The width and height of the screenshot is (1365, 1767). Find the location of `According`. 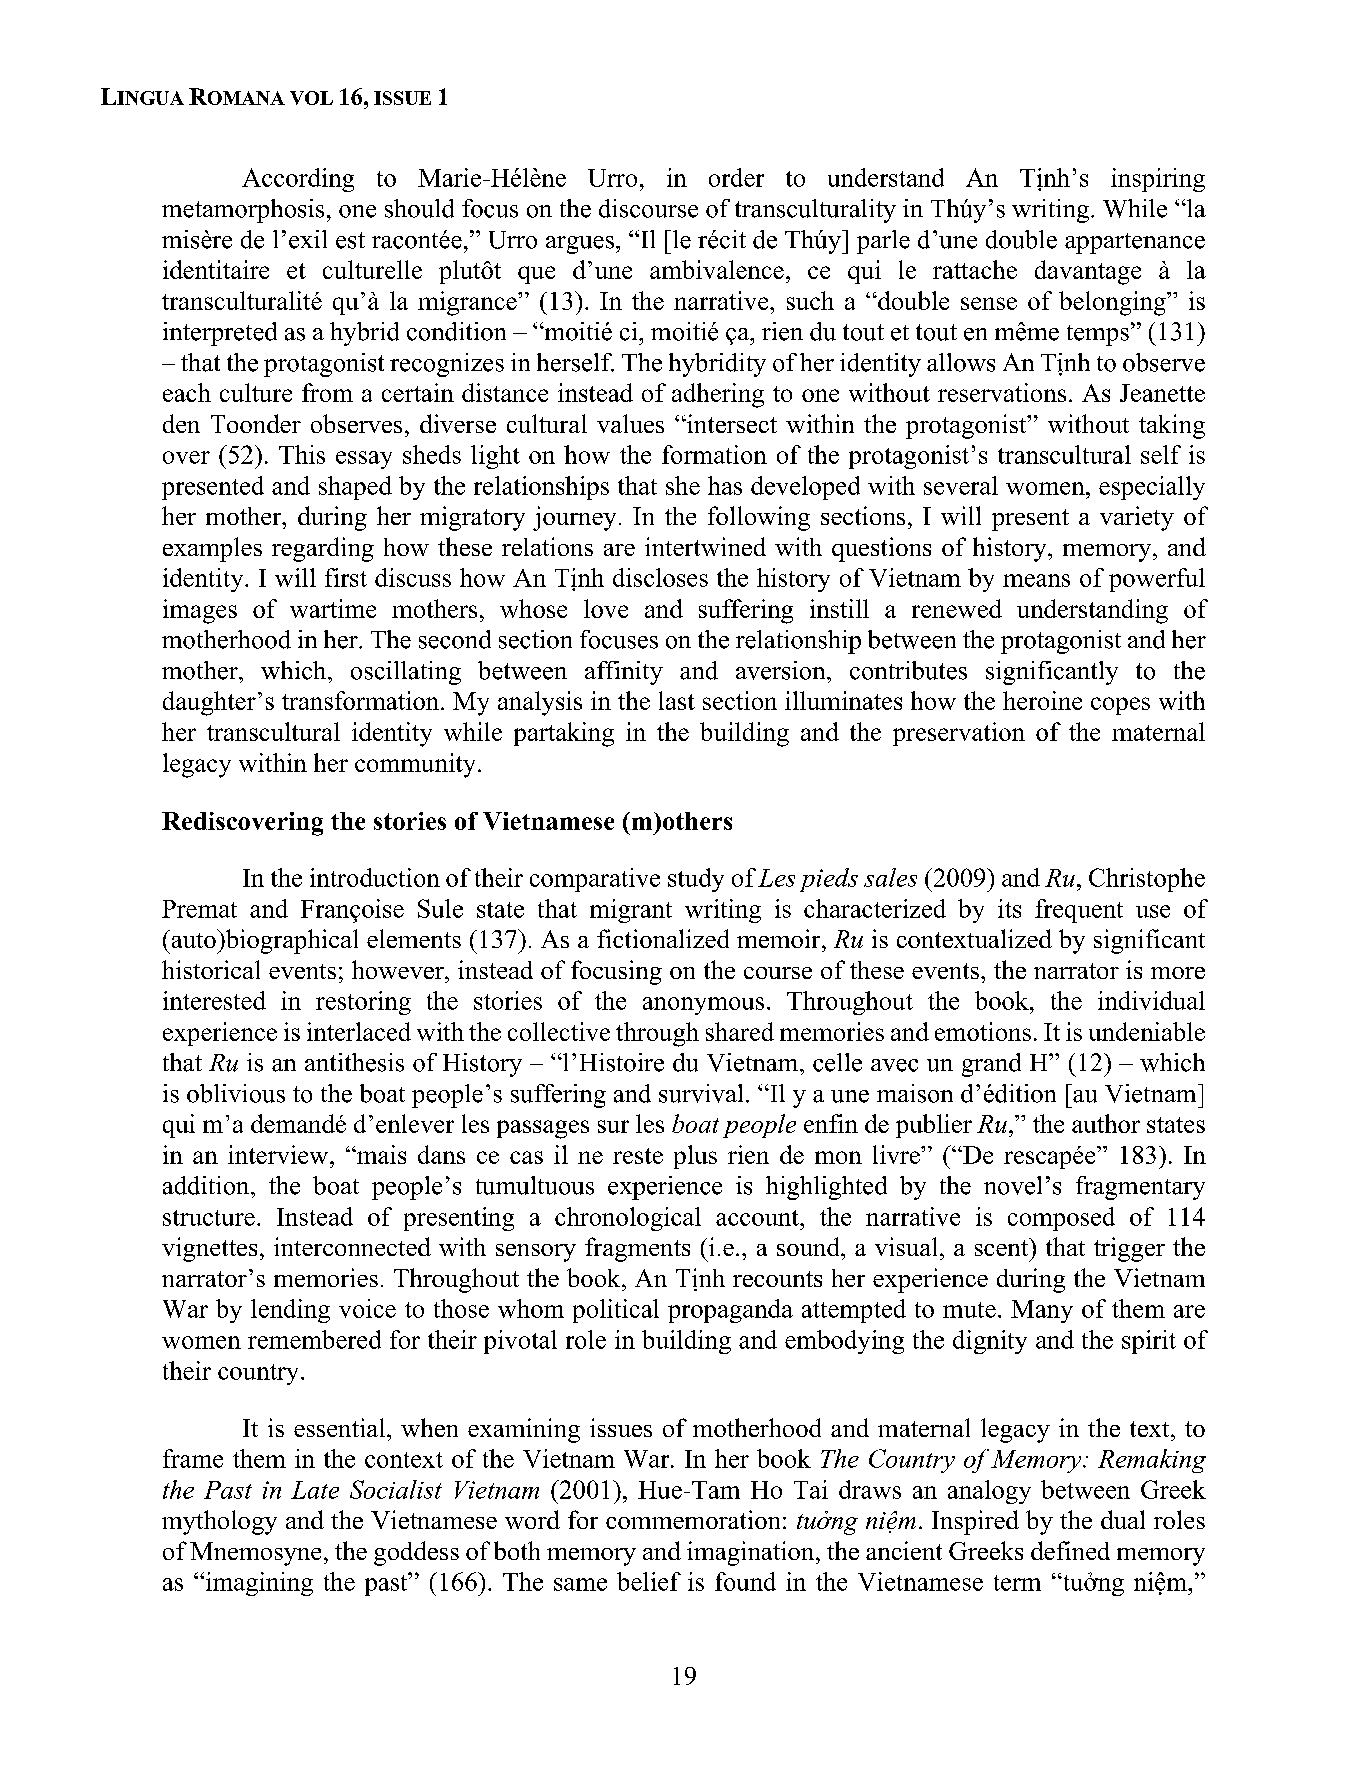

According is located at coordinates (298, 180).
